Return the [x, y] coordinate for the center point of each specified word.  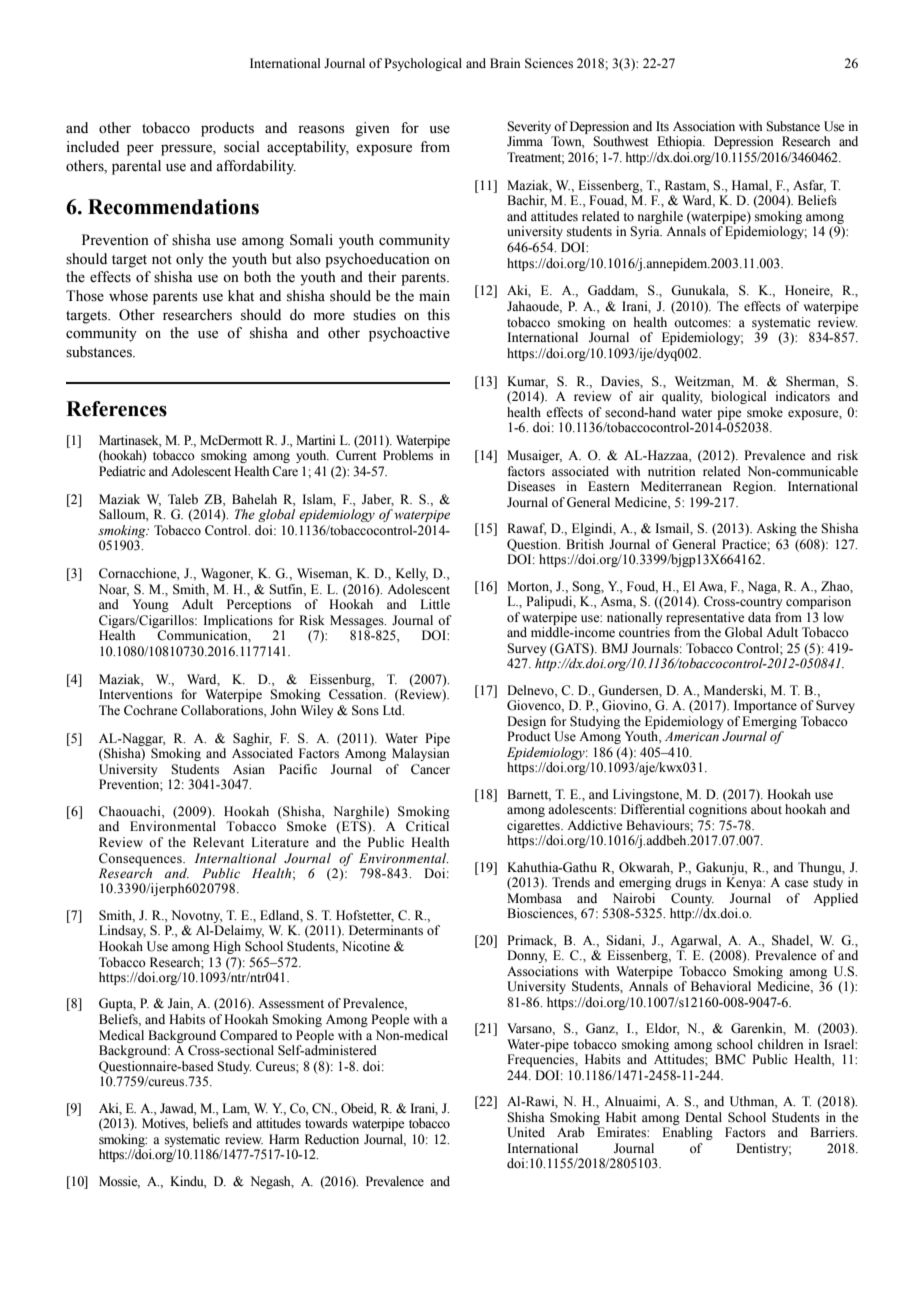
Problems [408, 455]
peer [140, 150]
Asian [249, 769]
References [116, 409]
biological [738, 397]
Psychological [423, 64]
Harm [284, 1139]
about [766, 809]
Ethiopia [681, 142]
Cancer [430, 769]
